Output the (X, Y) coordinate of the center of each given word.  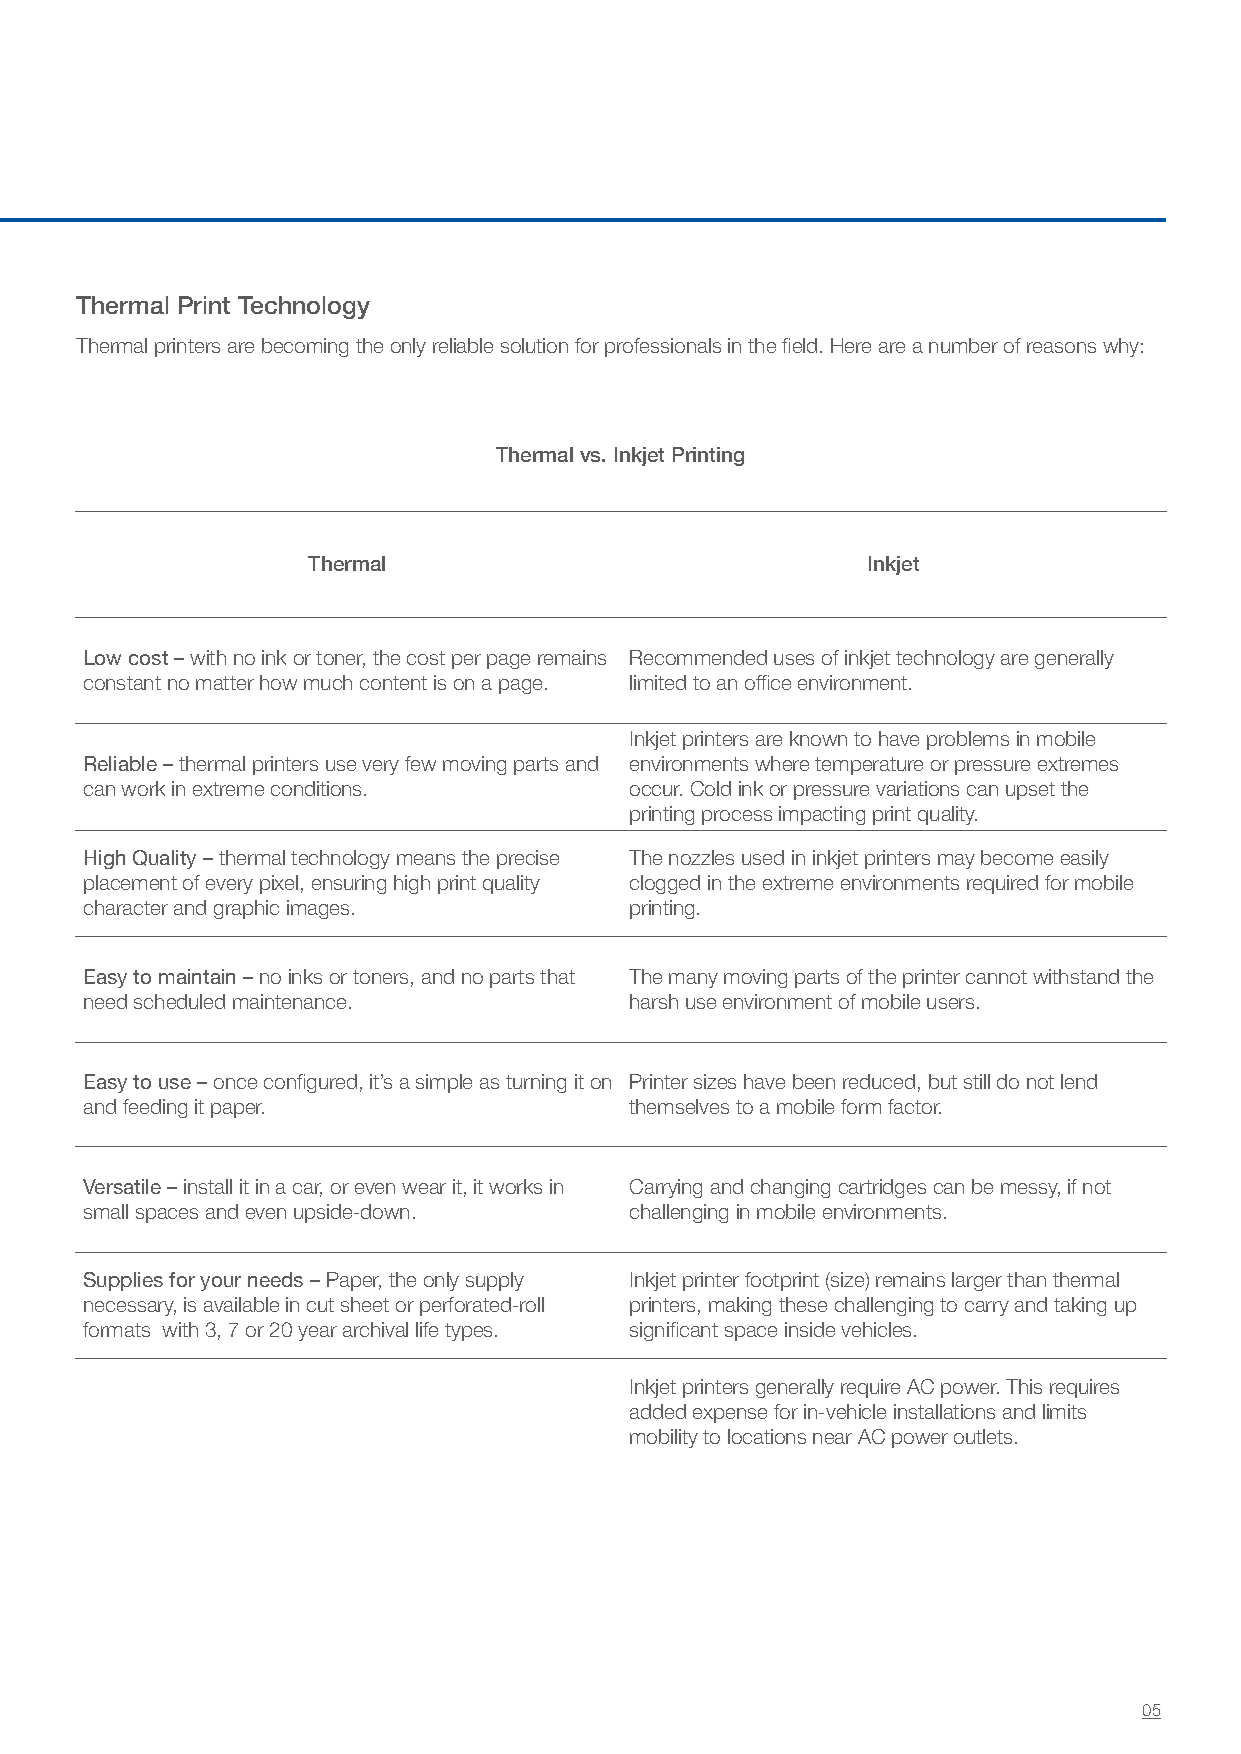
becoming (305, 347)
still (977, 1081)
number (963, 345)
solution (534, 345)
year (317, 1333)
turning (536, 1083)
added (658, 1411)
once (235, 1083)
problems (968, 740)
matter (225, 683)
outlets (985, 1436)
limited (658, 682)
